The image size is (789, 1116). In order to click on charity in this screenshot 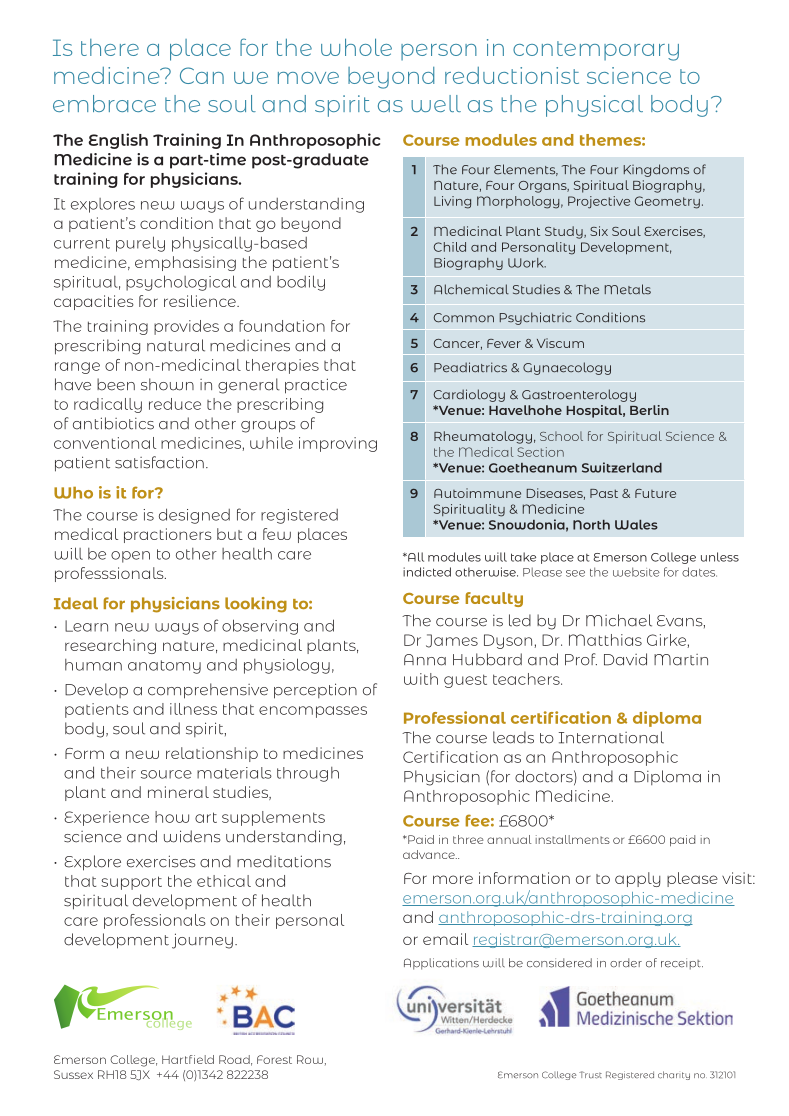, I will do `click(674, 1075)`.
